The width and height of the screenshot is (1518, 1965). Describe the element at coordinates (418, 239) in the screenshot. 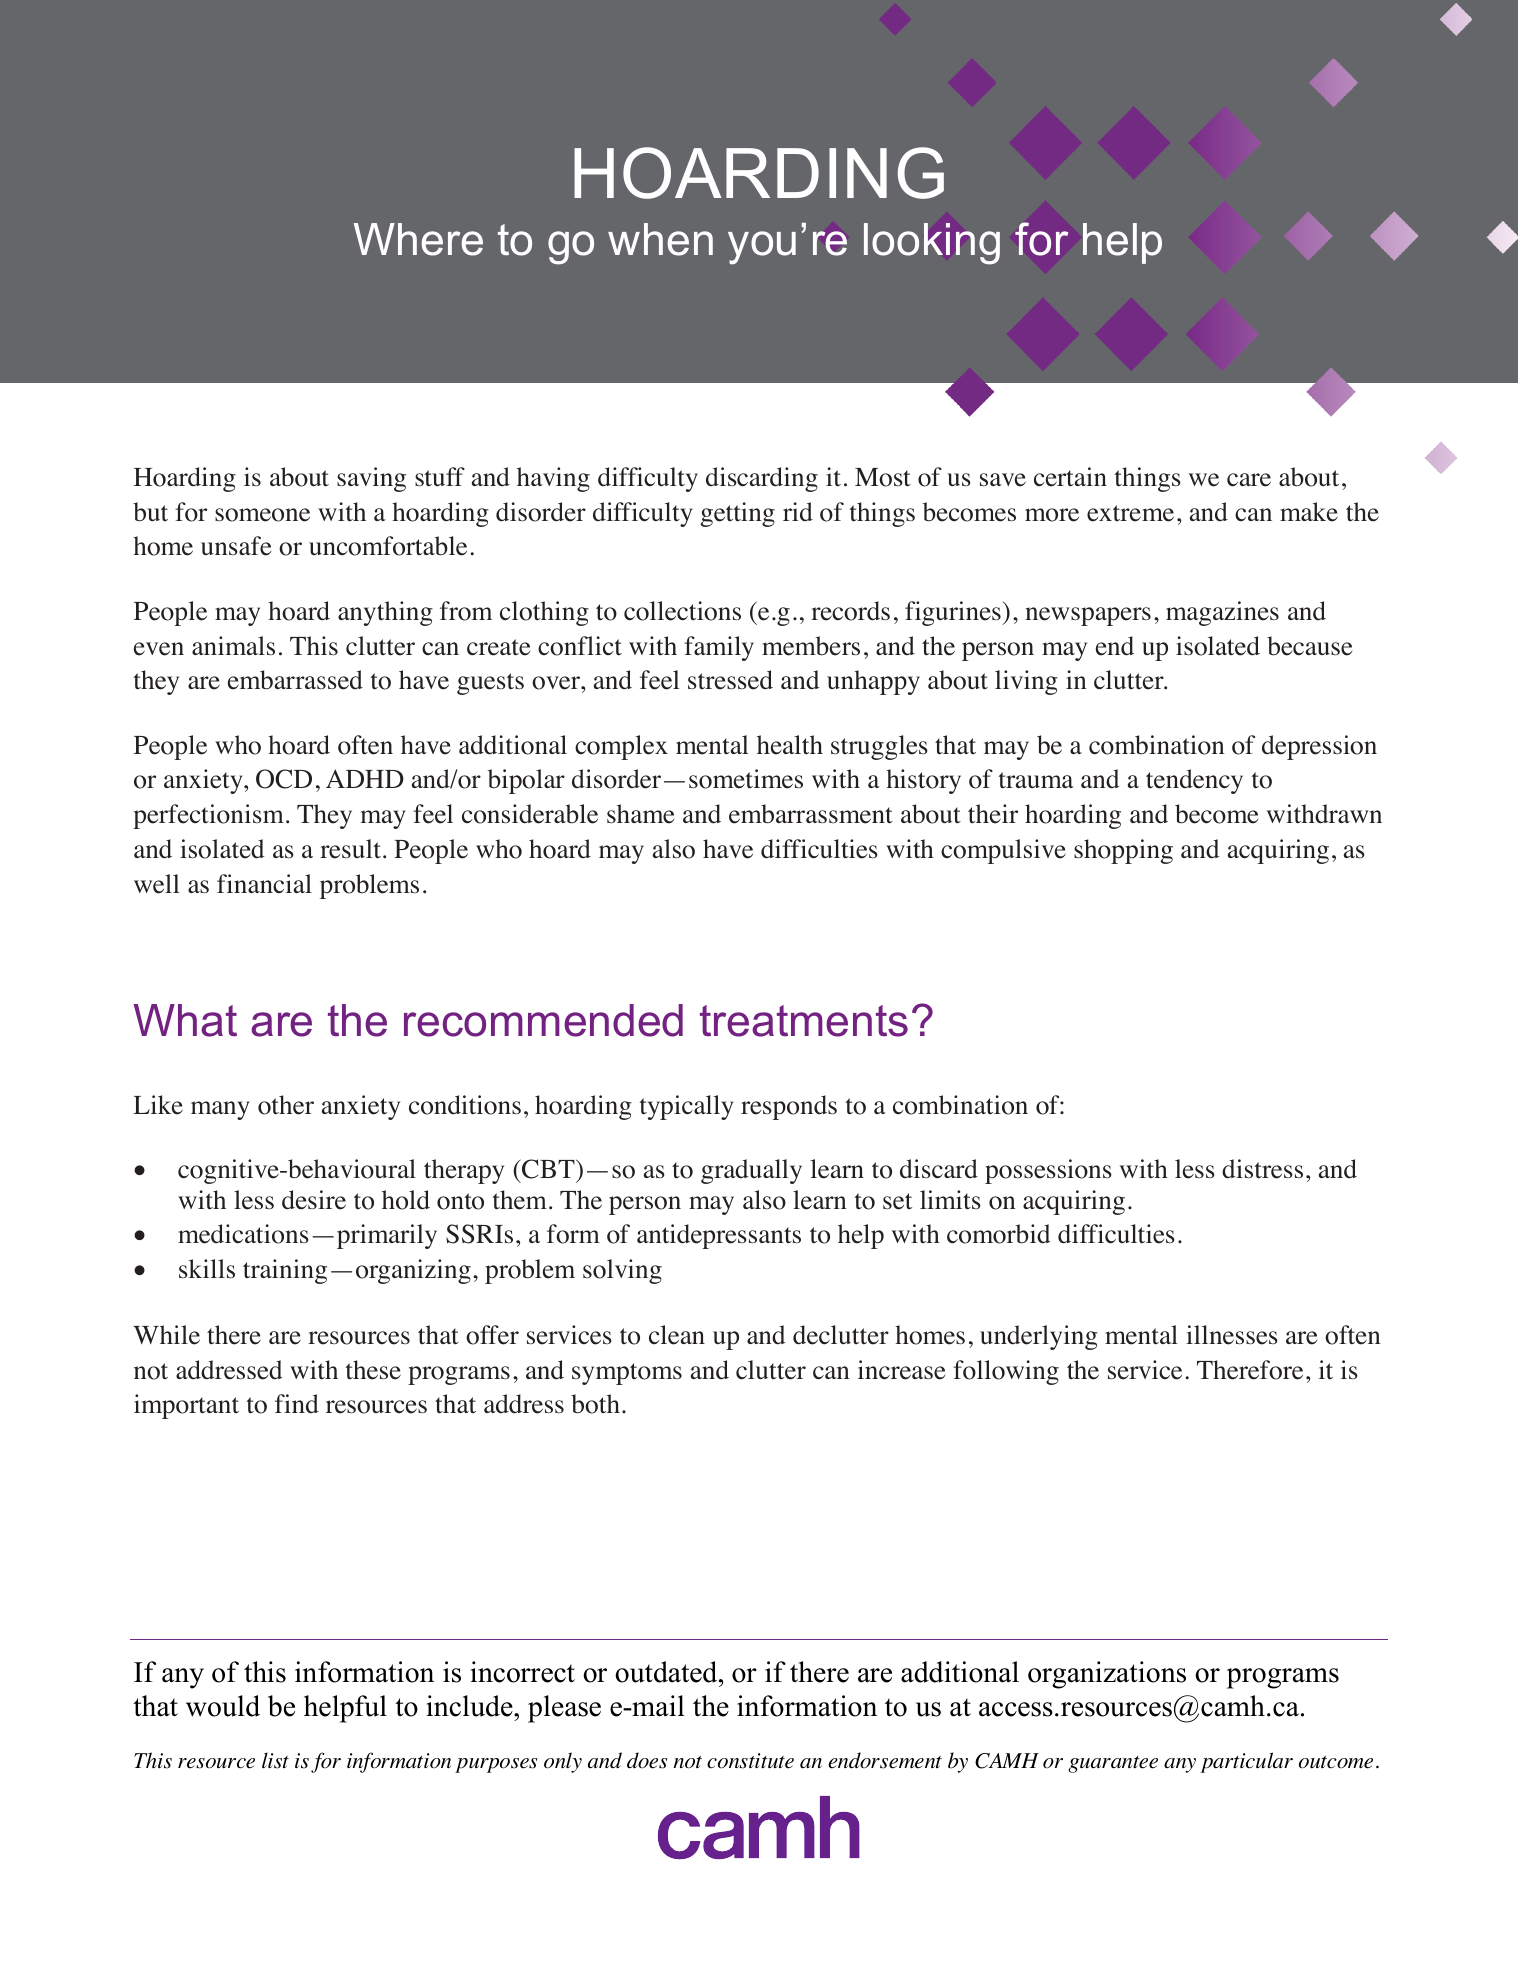

I see `Where` at that location.
